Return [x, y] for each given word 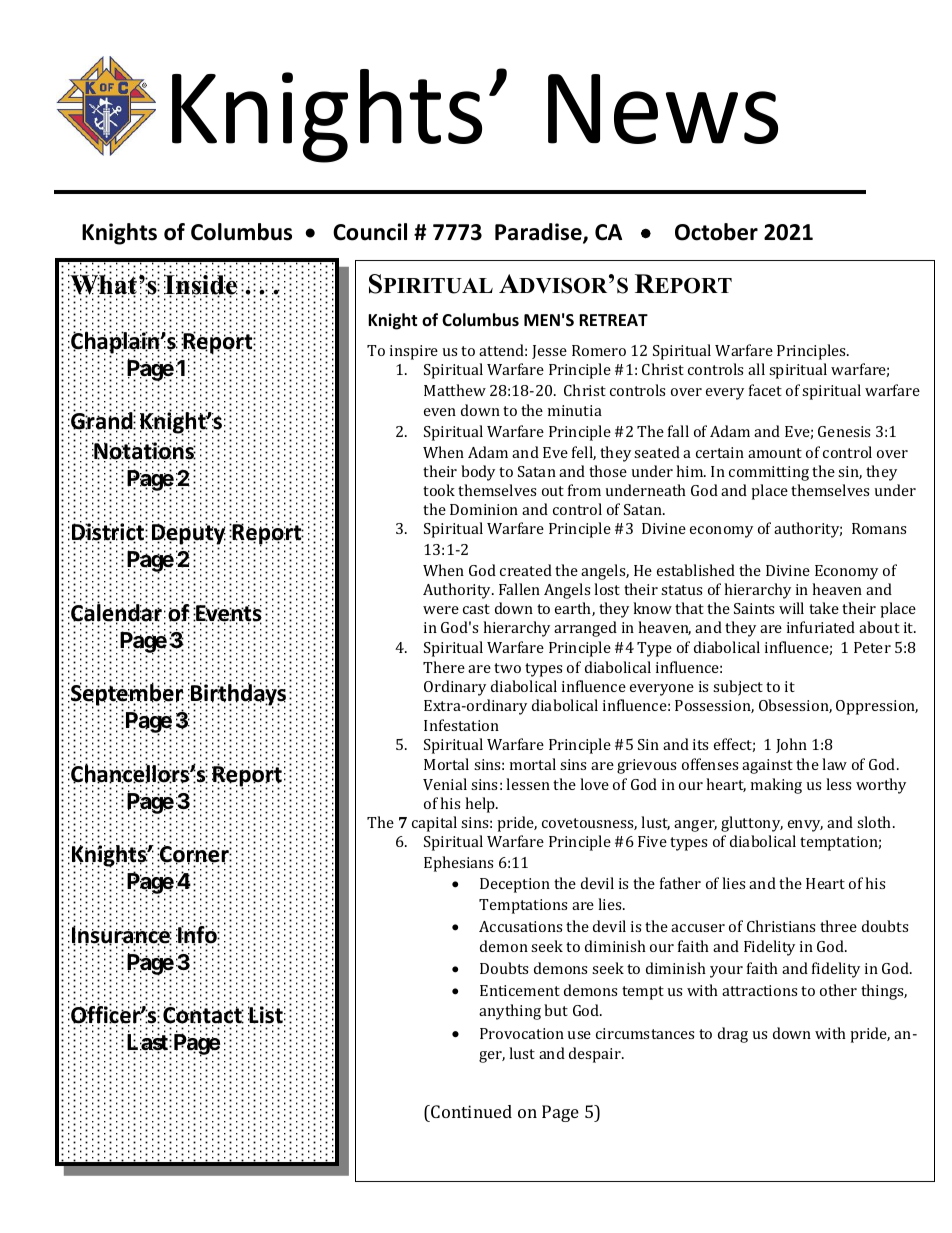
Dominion [484, 509]
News [663, 109]
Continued [470, 1111]
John [791, 745]
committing [769, 473]
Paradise [539, 233]
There [444, 667]
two [507, 668]
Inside [201, 284]
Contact [203, 1015]
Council [370, 232]
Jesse [549, 352]
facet [765, 390]
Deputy [189, 534]
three [838, 926]
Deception [515, 885]
